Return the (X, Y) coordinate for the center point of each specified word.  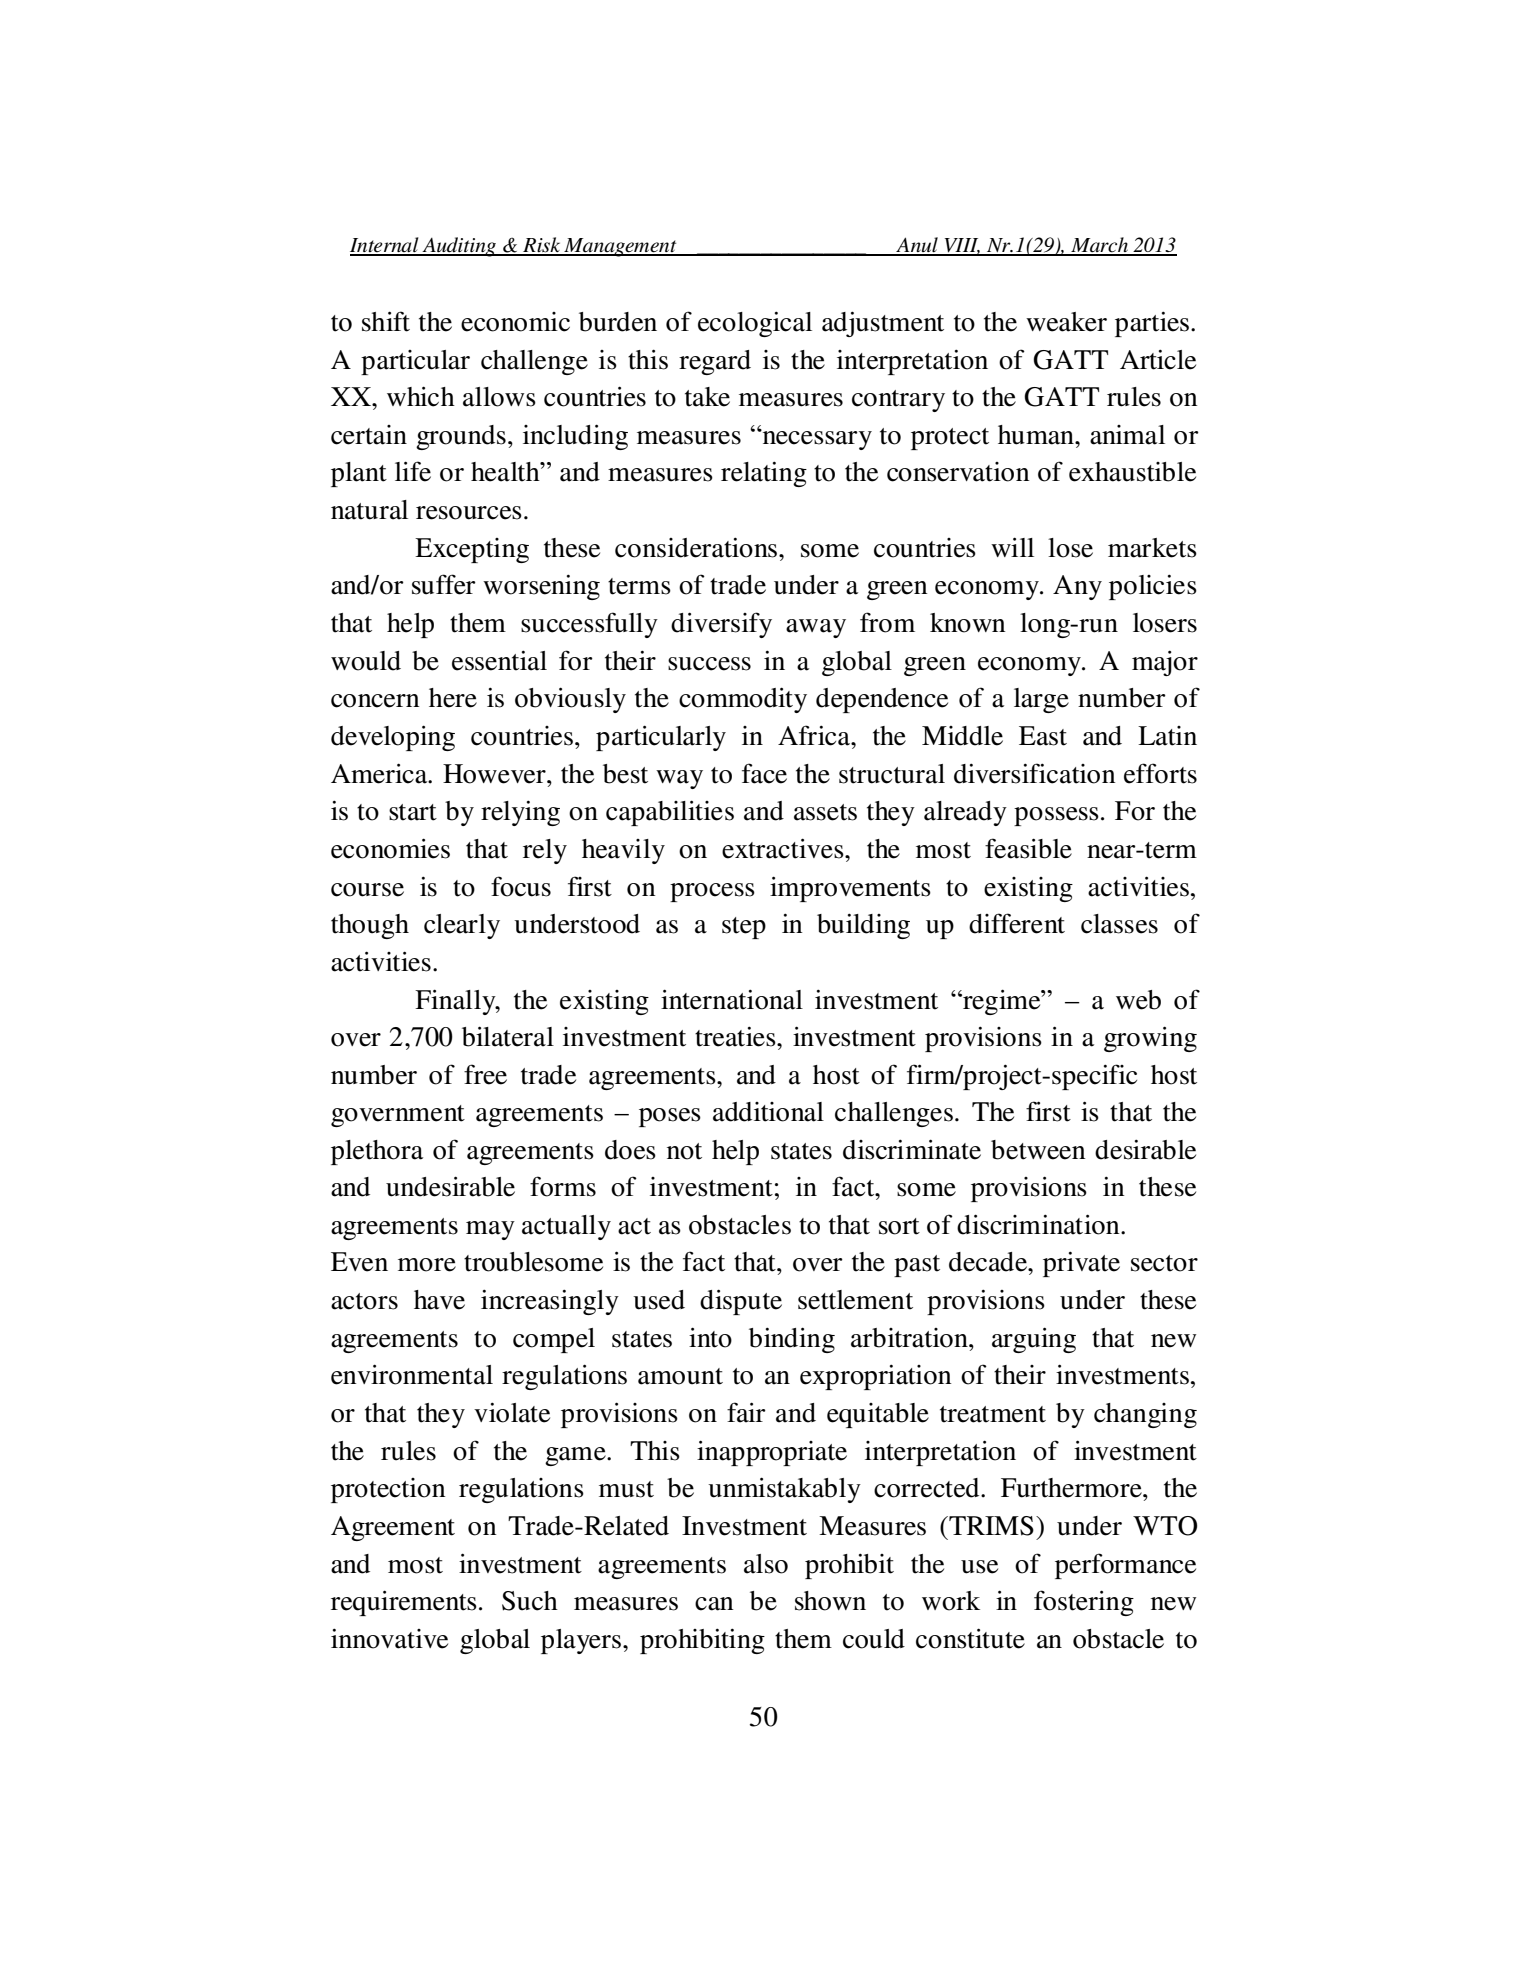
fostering (1084, 1603)
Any (1077, 587)
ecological (755, 324)
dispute (741, 1302)
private (1081, 1264)
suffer (444, 584)
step (744, 928)
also (766, 1564)
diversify (721, 625)
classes (1119, 924)
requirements (404, 1603)
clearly (462, 926)
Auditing (459, 247)
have (439, 1300)
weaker (1066, 322)
